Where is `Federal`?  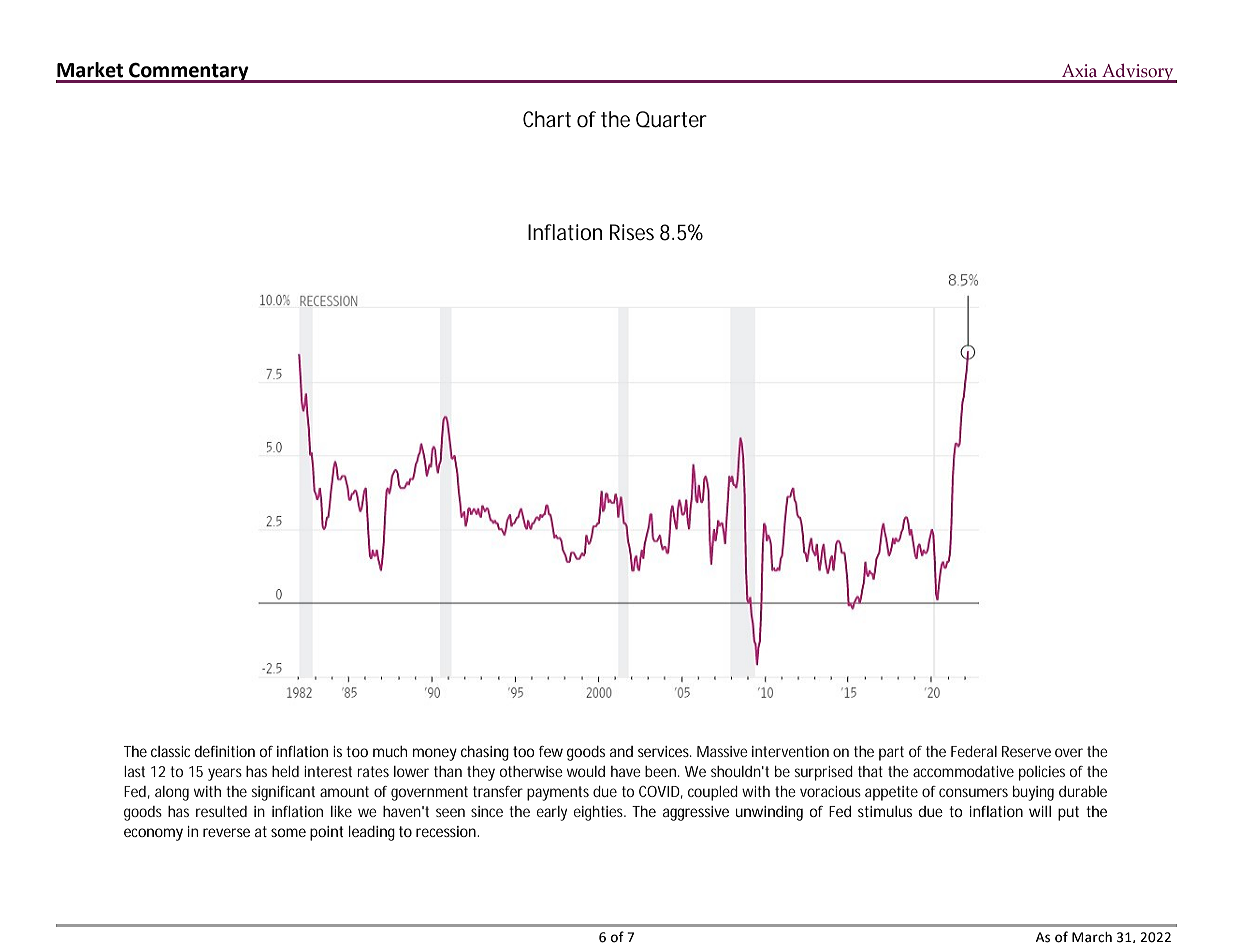 Federal is located at coordinates (974, 751).
